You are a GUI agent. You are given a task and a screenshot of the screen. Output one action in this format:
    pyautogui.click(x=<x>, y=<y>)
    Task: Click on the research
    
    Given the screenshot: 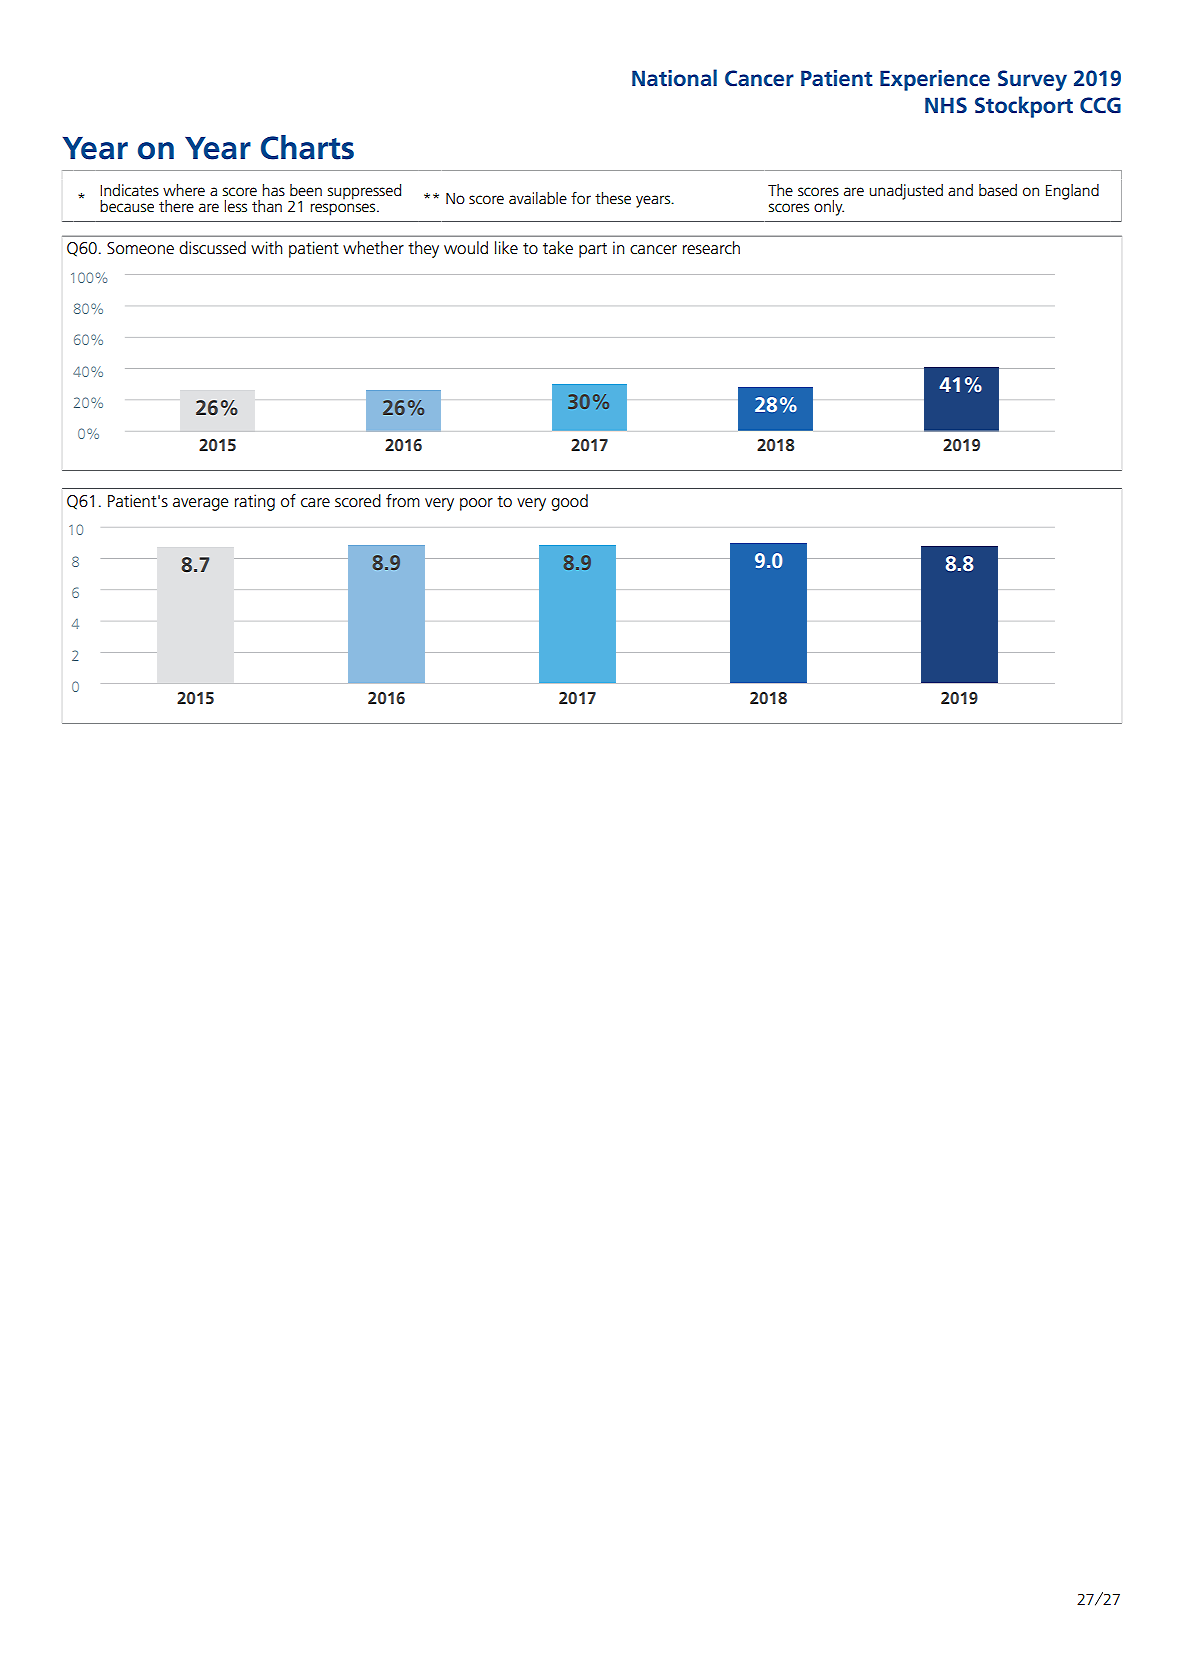 What is the action you would take?
    pyautogui.click(x=711, y=248)
